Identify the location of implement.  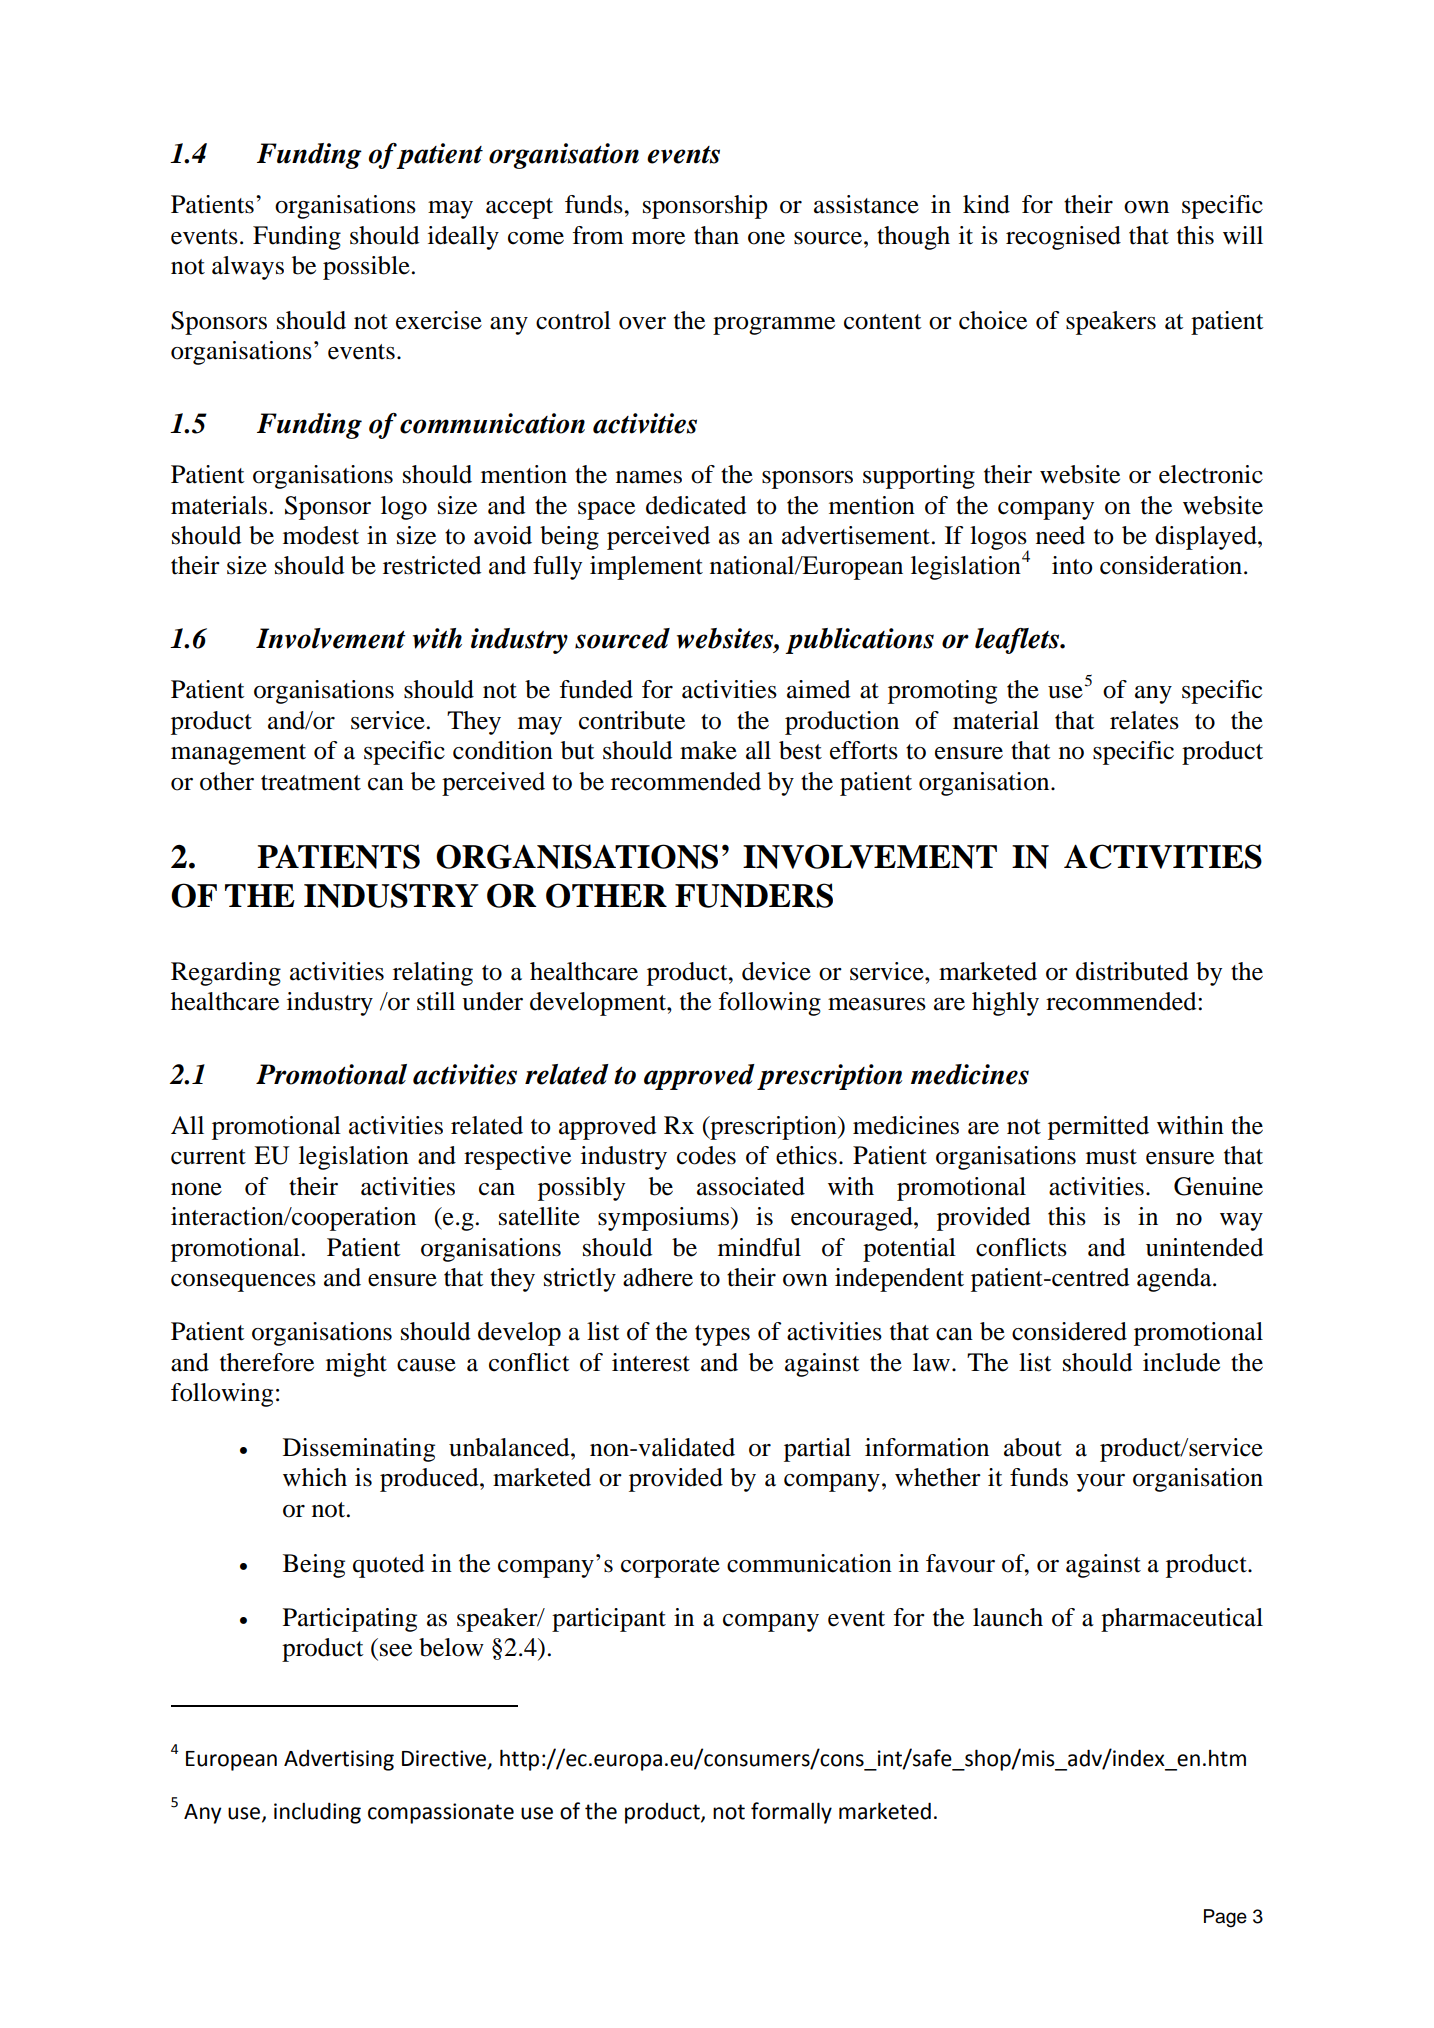
(646, 568).
